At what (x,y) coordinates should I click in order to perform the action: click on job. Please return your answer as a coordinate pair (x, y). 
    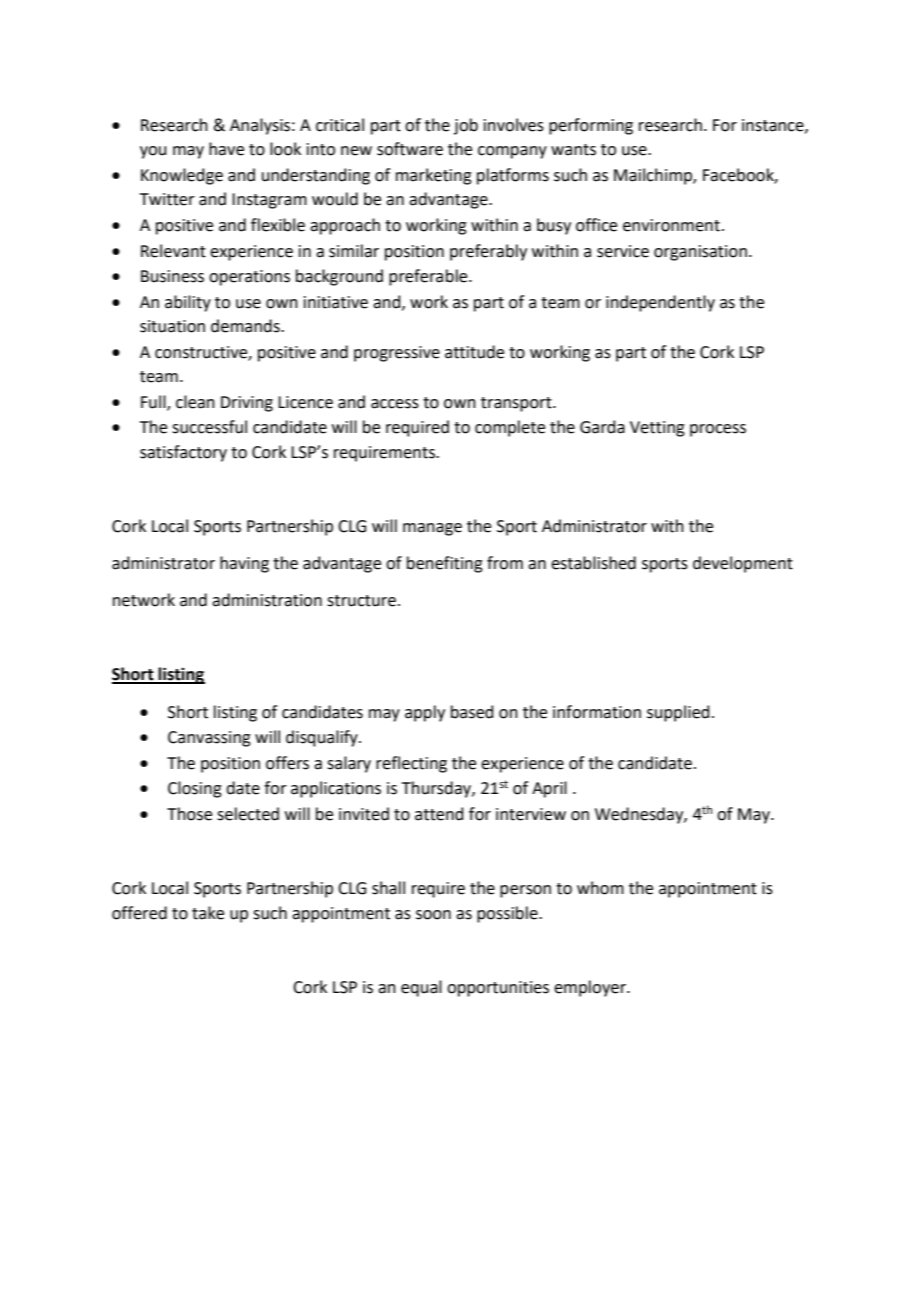
    Looking at the image, I should click on (466, 126).
